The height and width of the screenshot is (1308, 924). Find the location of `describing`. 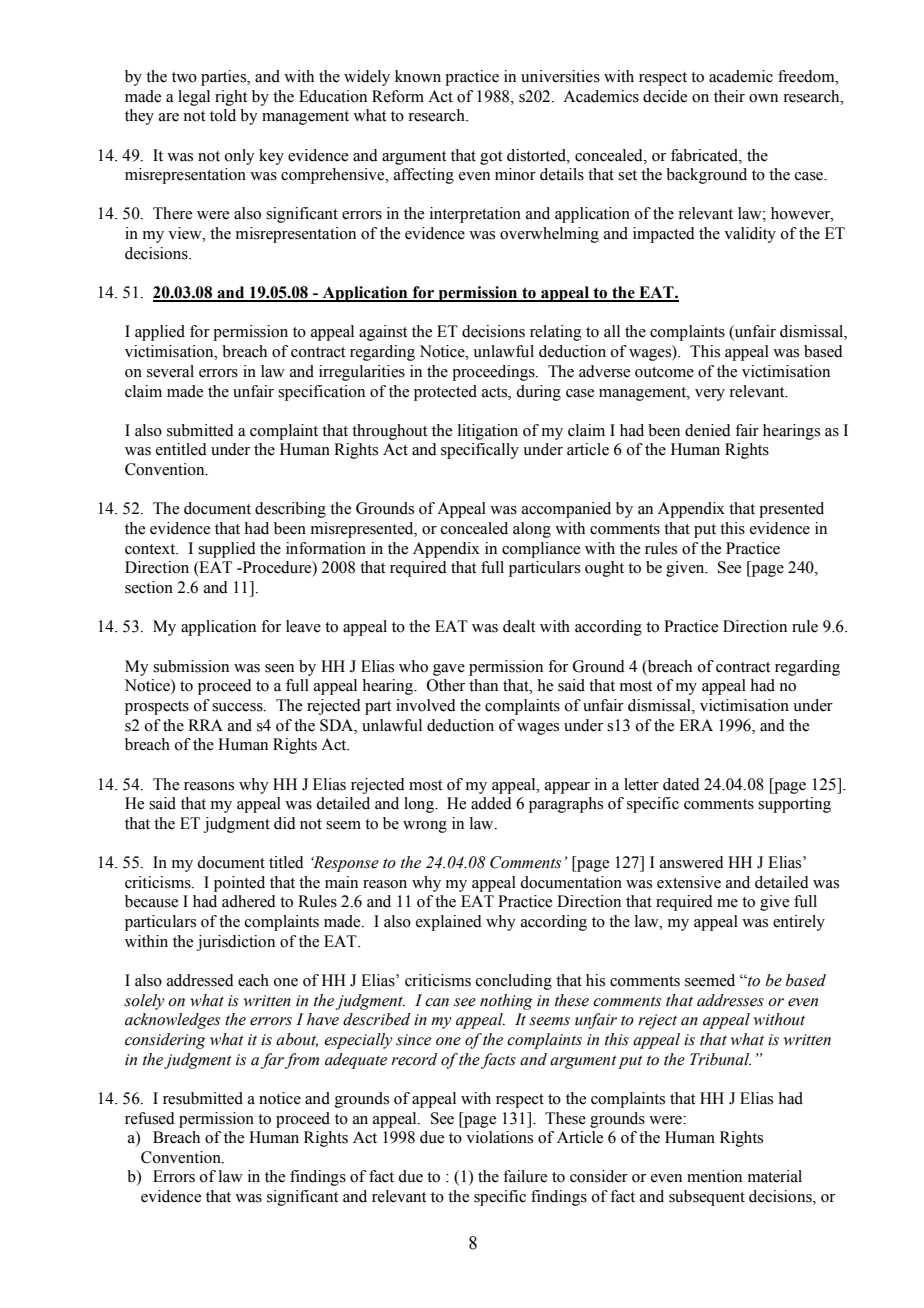

describing is located at coordinates (290, 510).
